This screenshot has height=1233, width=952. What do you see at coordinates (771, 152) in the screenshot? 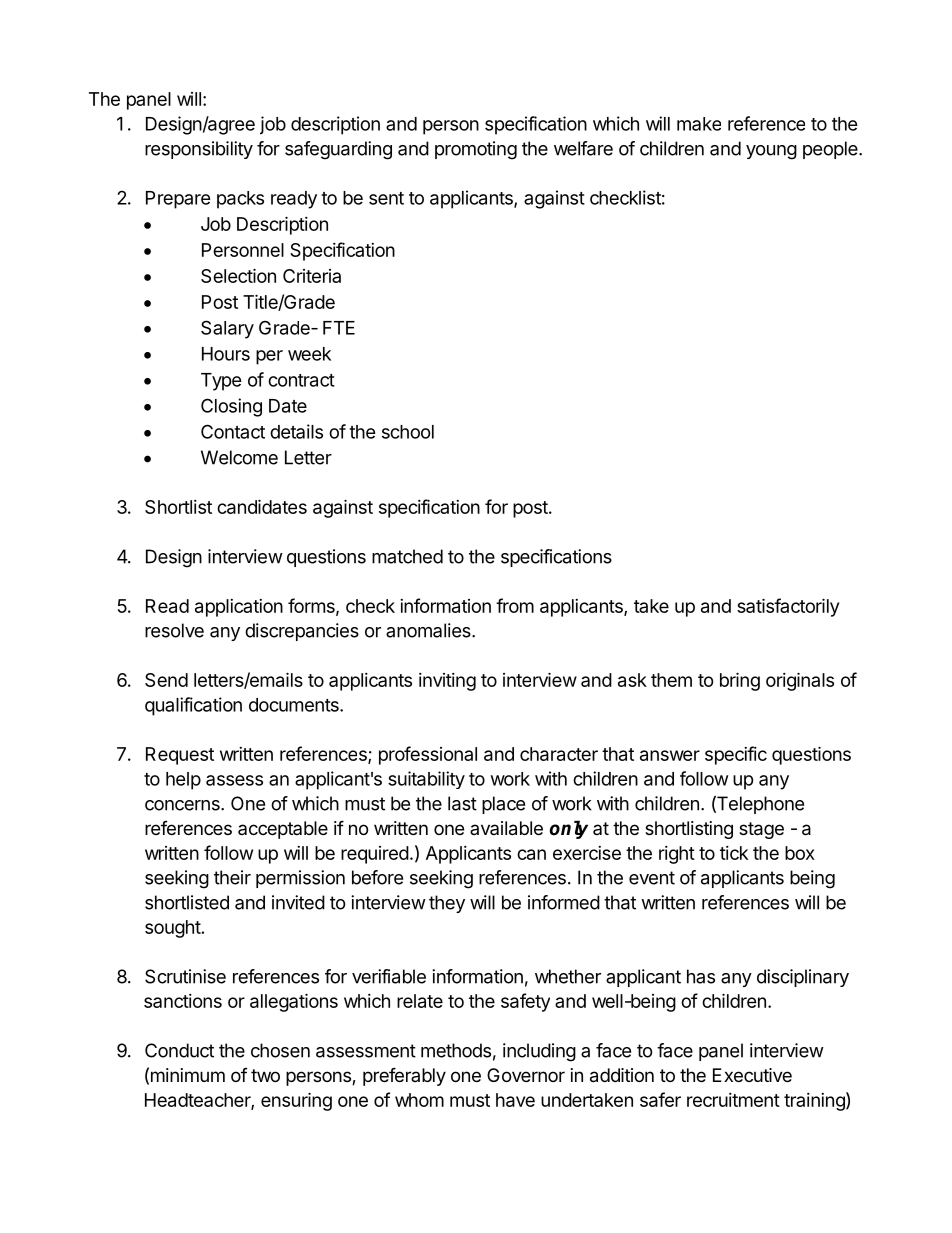
I see `young` at bounding box center [771, 152].
